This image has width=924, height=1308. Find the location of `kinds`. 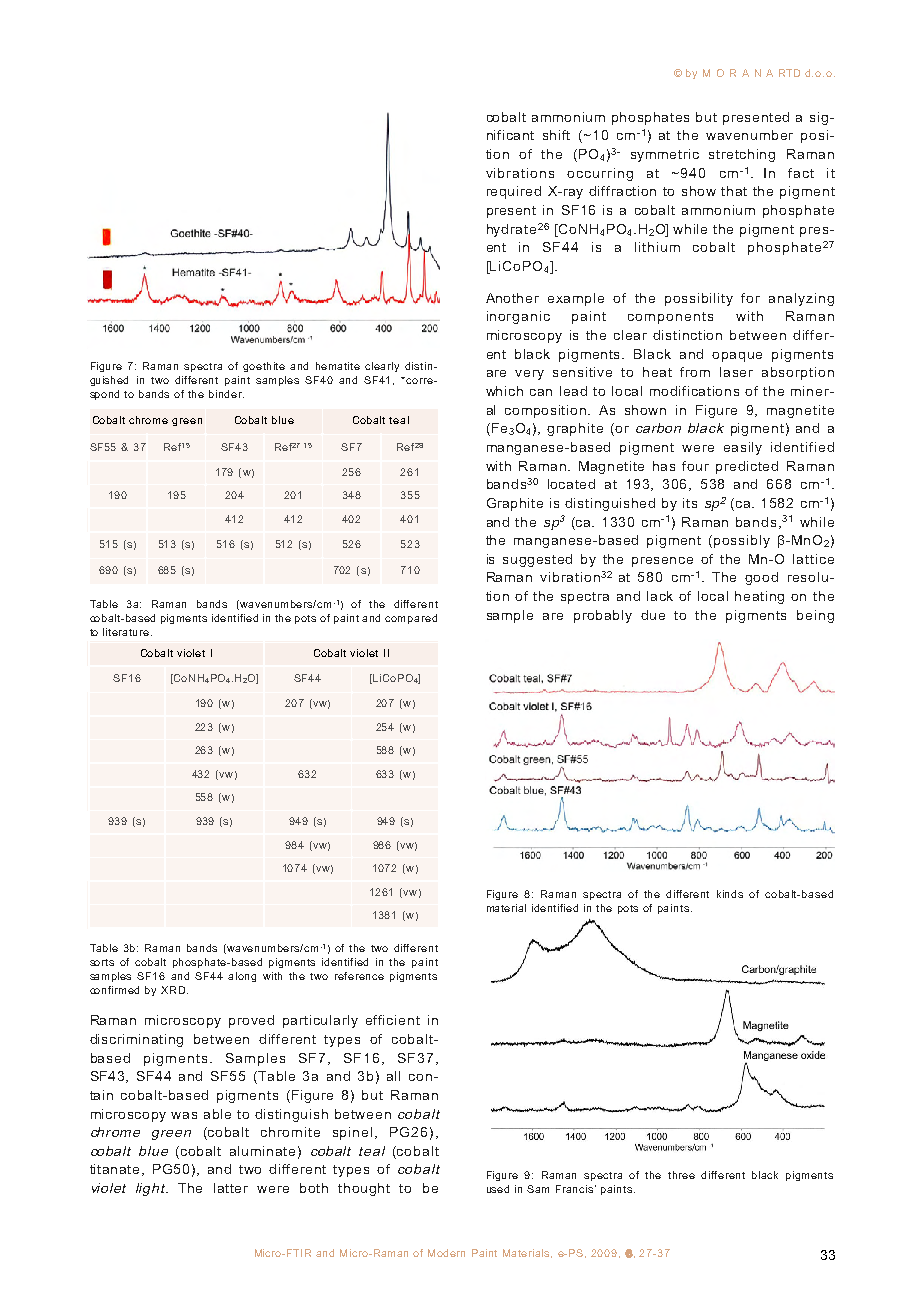

kinds is located at coordinates (730, 894).
